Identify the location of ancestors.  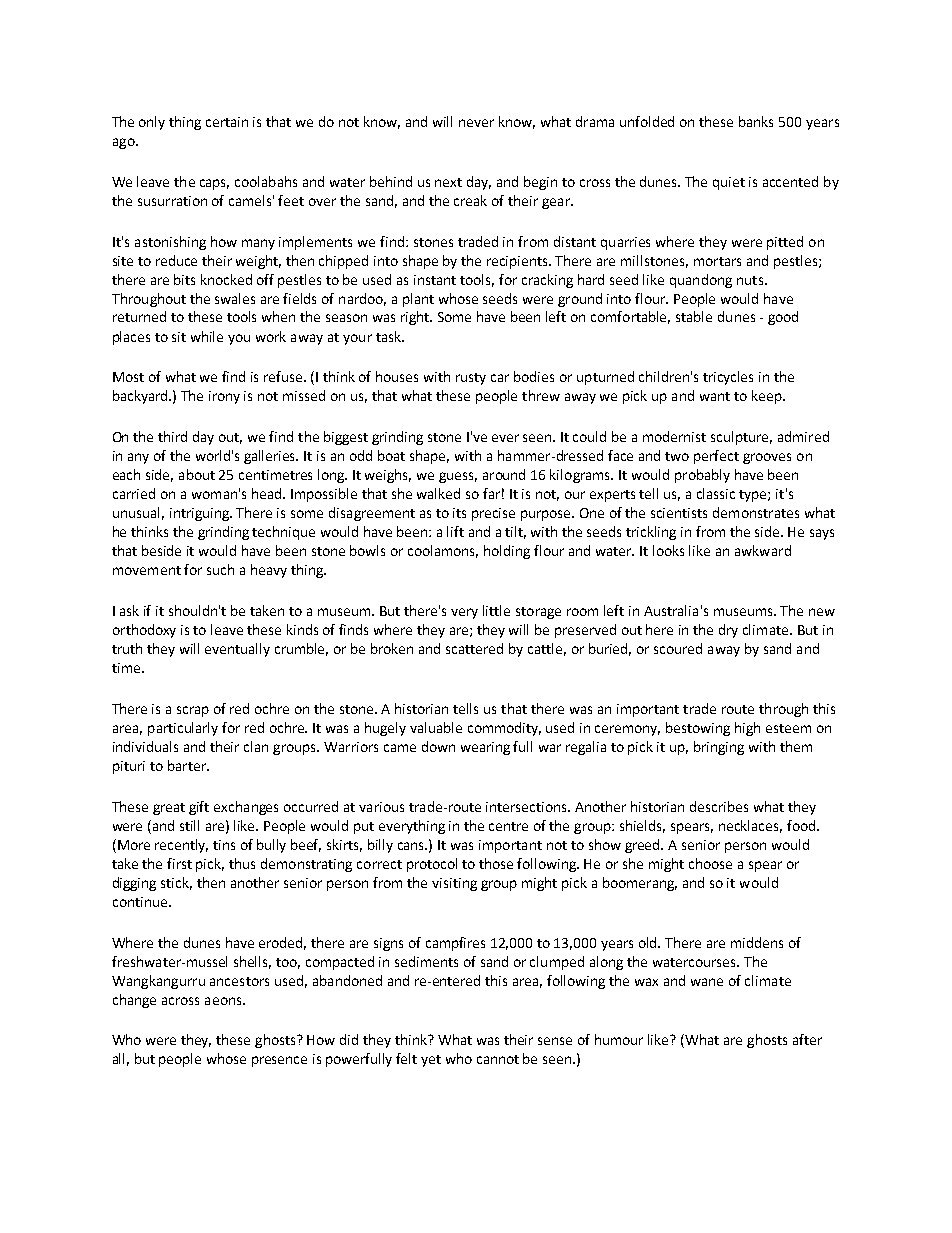
(239, 981).
